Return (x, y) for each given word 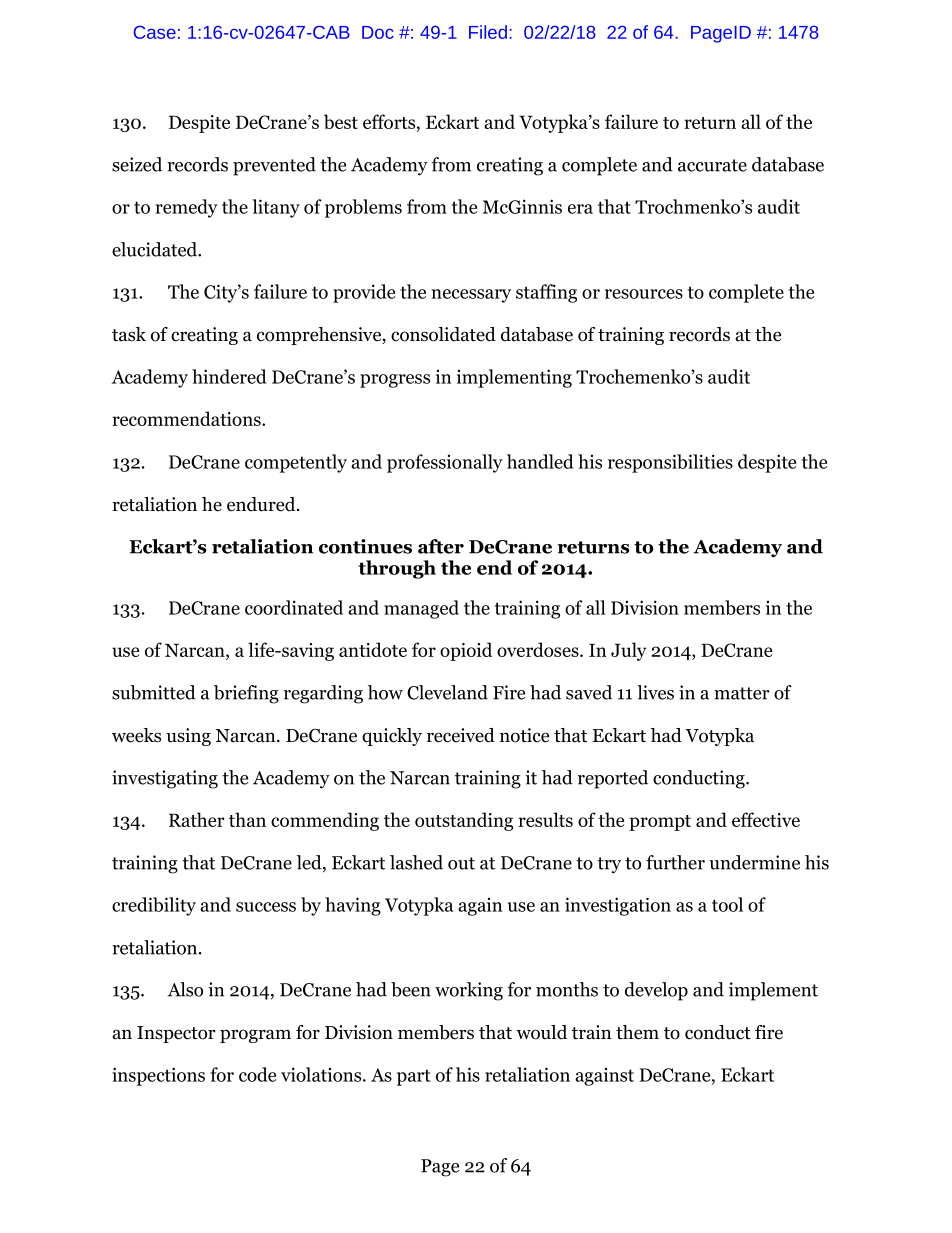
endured (262, 504)
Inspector (176, 1034)
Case (154, 32)
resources (644, 294)
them (637, 1032)
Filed (488, 32)
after (441, 546)
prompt (660, 823)
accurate (712, 165)
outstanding (464, 821)
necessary (471, 296)
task (129, 334)
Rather (197, 819)
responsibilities (670, 463)
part (414, 1077)
